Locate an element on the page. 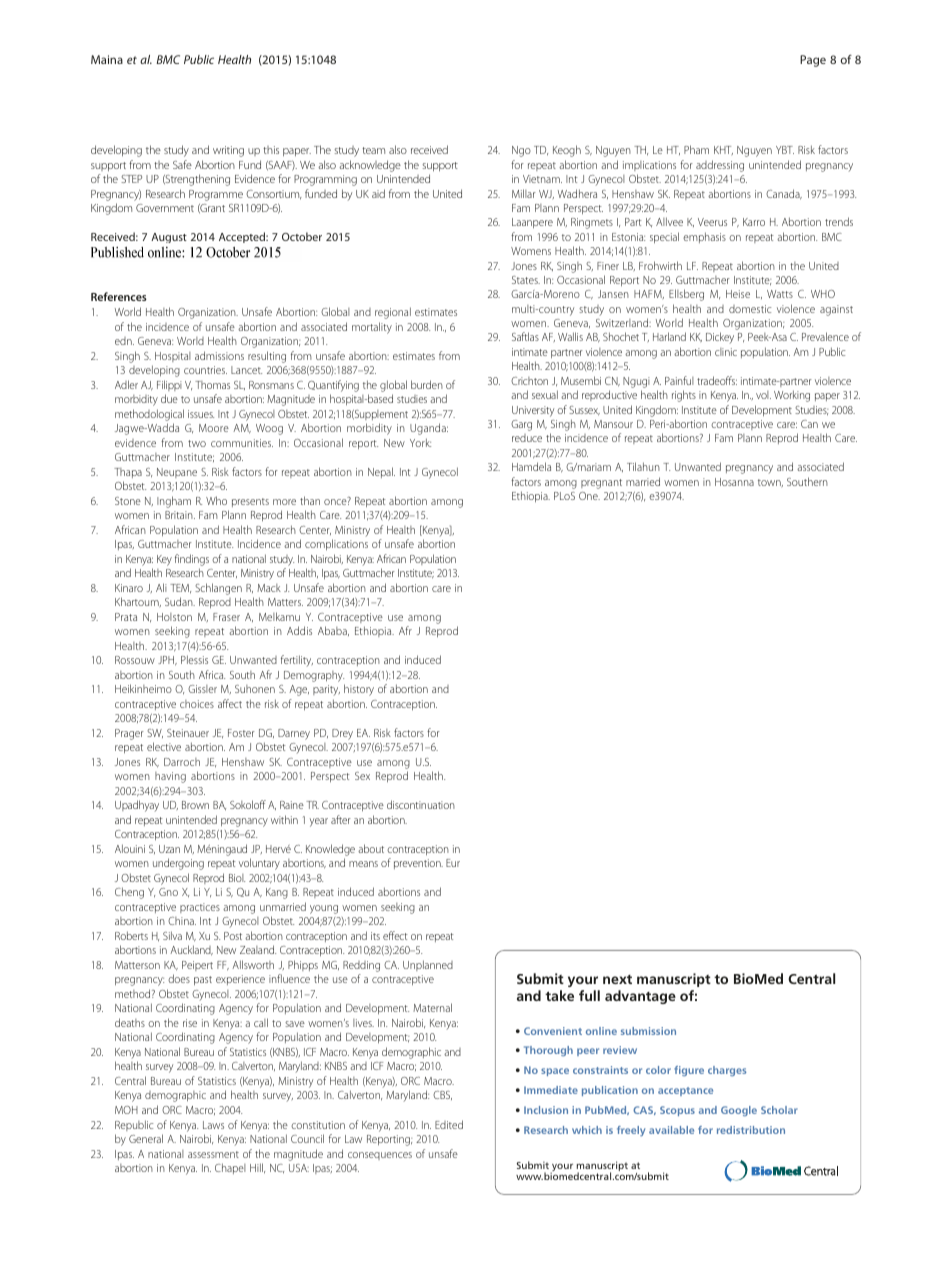 The width and height of the document is (952, 1270). practices is located at coordinates (200, 908).
